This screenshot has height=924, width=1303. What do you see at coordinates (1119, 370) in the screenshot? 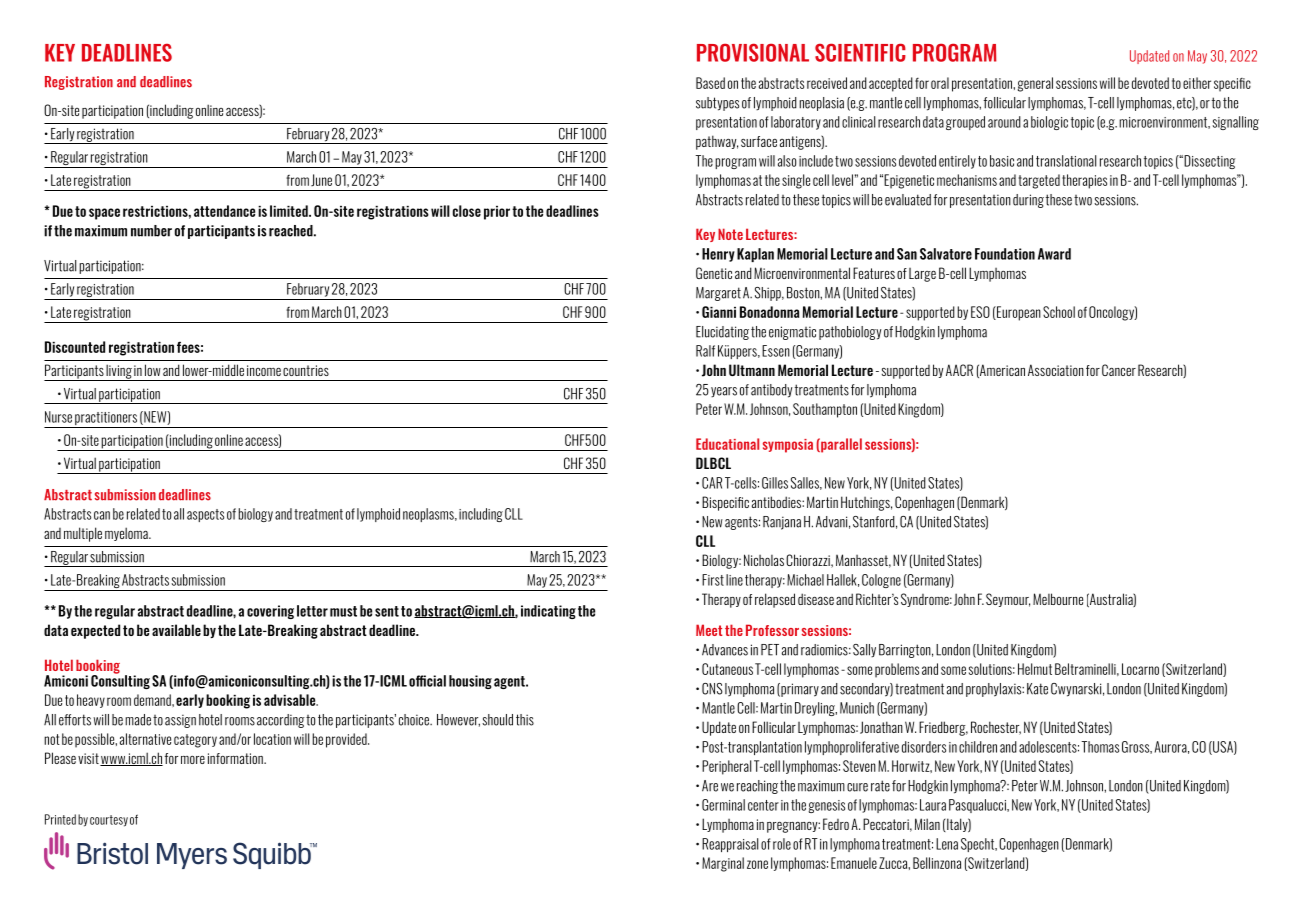
I see `Cancer` at bounding box center [1119, 370].
